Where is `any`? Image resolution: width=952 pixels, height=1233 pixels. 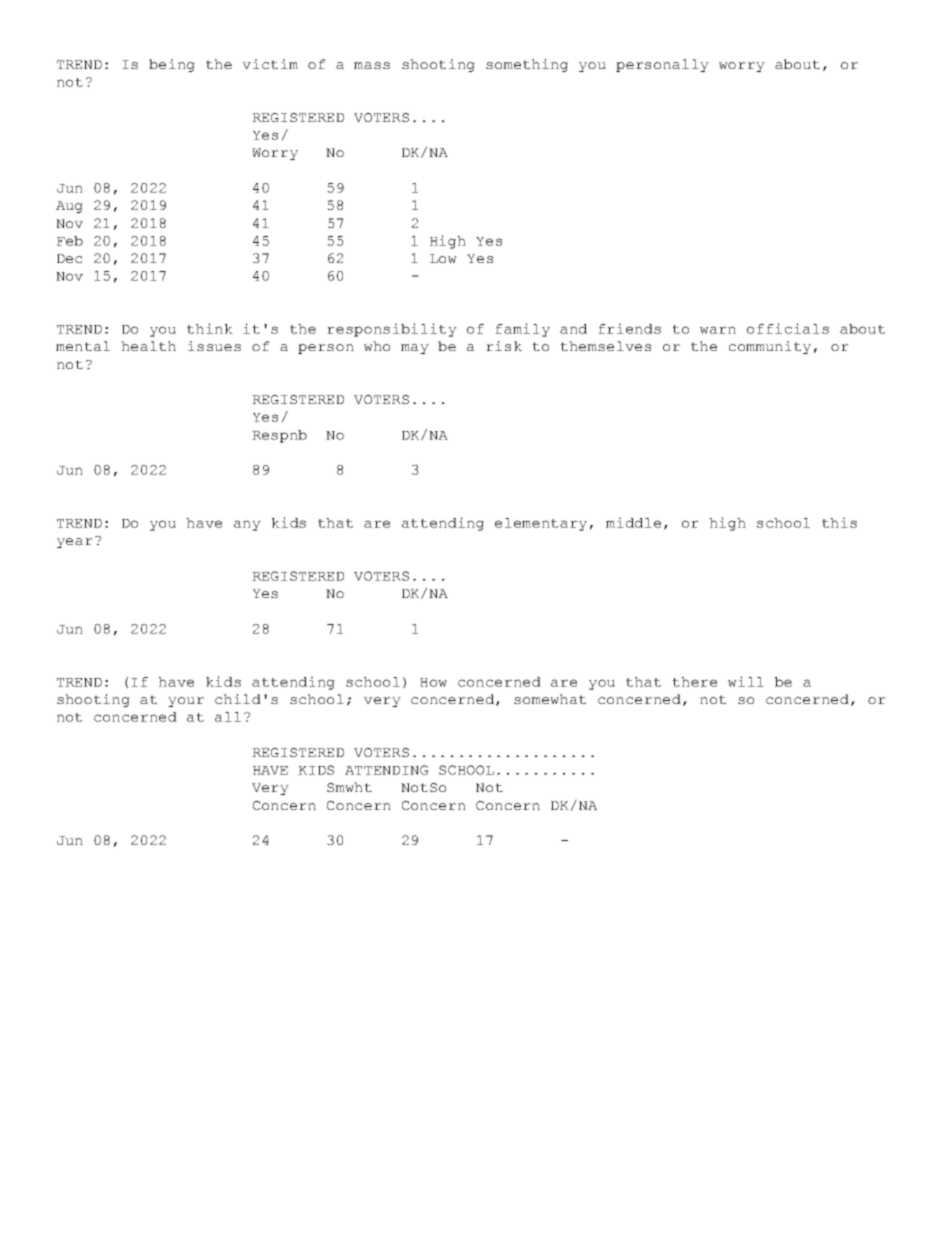
any is located at coordinates (247, 525).
